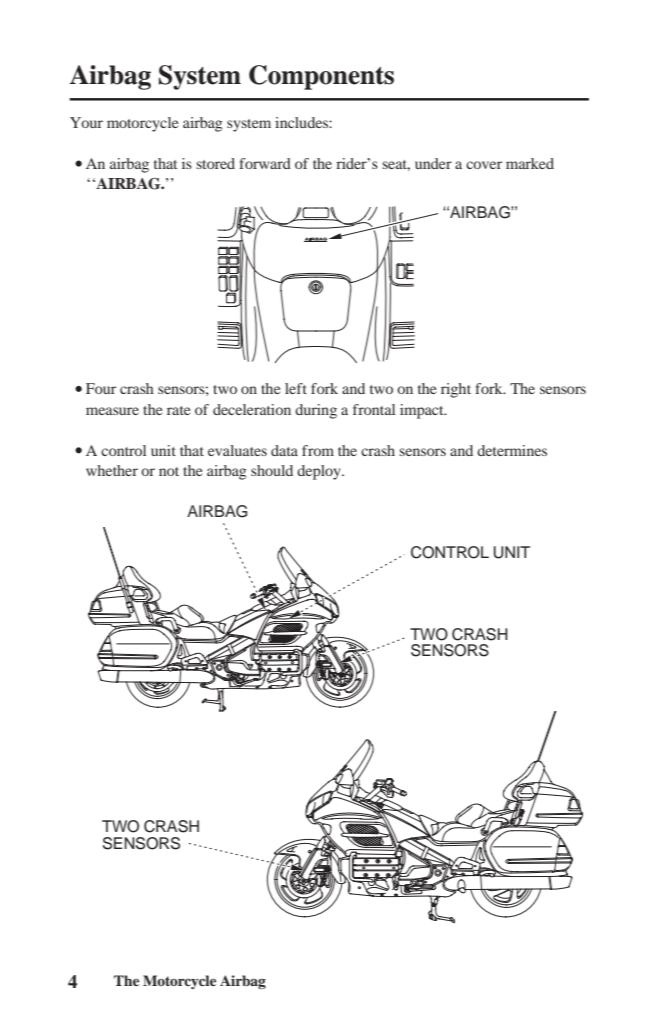  What do you see at coordinates (484, 165) in the document?
I see `cover` at bounding box center [484, 165].
